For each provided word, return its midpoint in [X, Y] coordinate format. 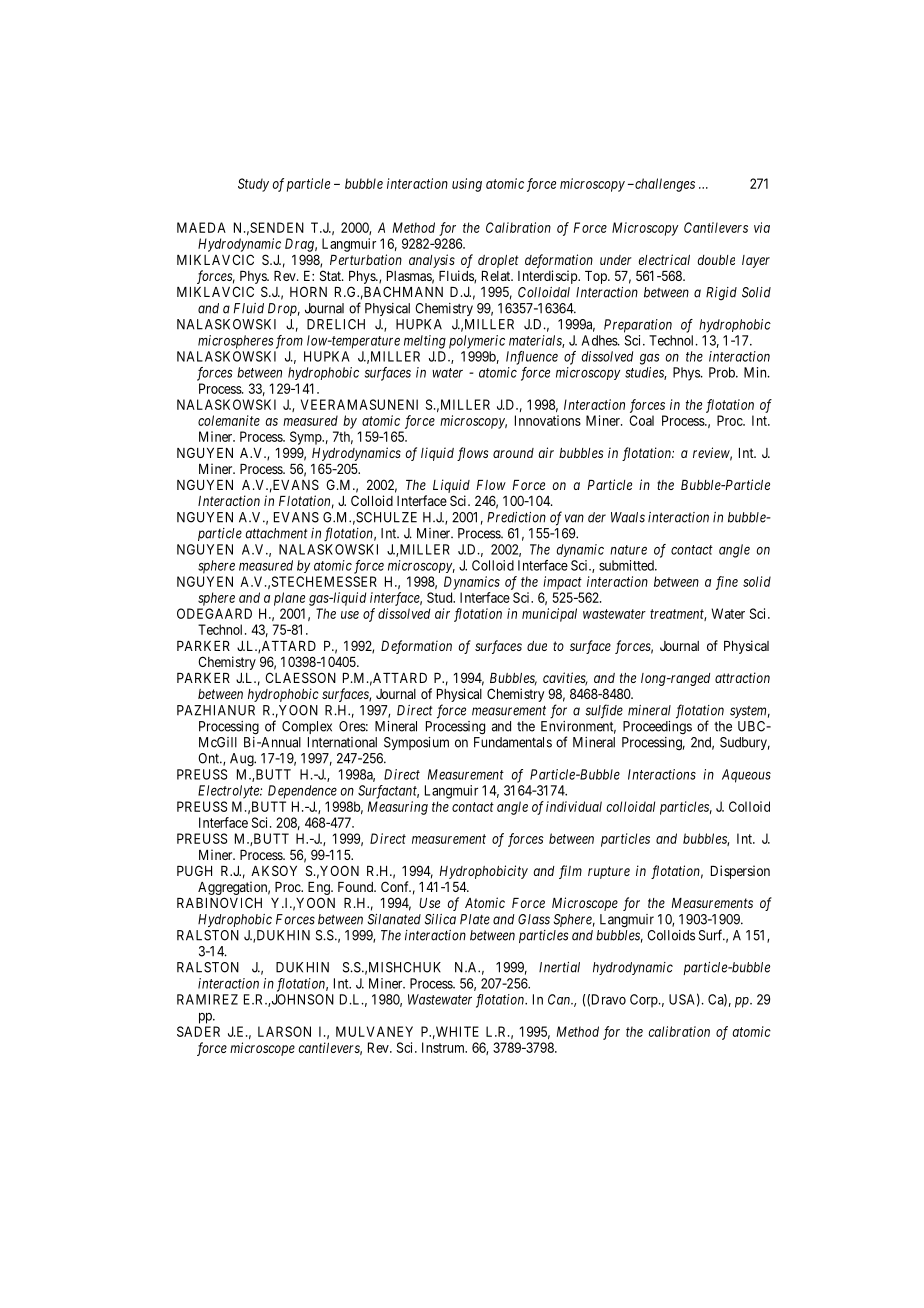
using [467, 185]
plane [289, 599]
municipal [549, 615]
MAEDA [201, 227]
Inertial [559, 967]
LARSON [284, 1031]
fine [727, 583]
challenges [664, 185]
